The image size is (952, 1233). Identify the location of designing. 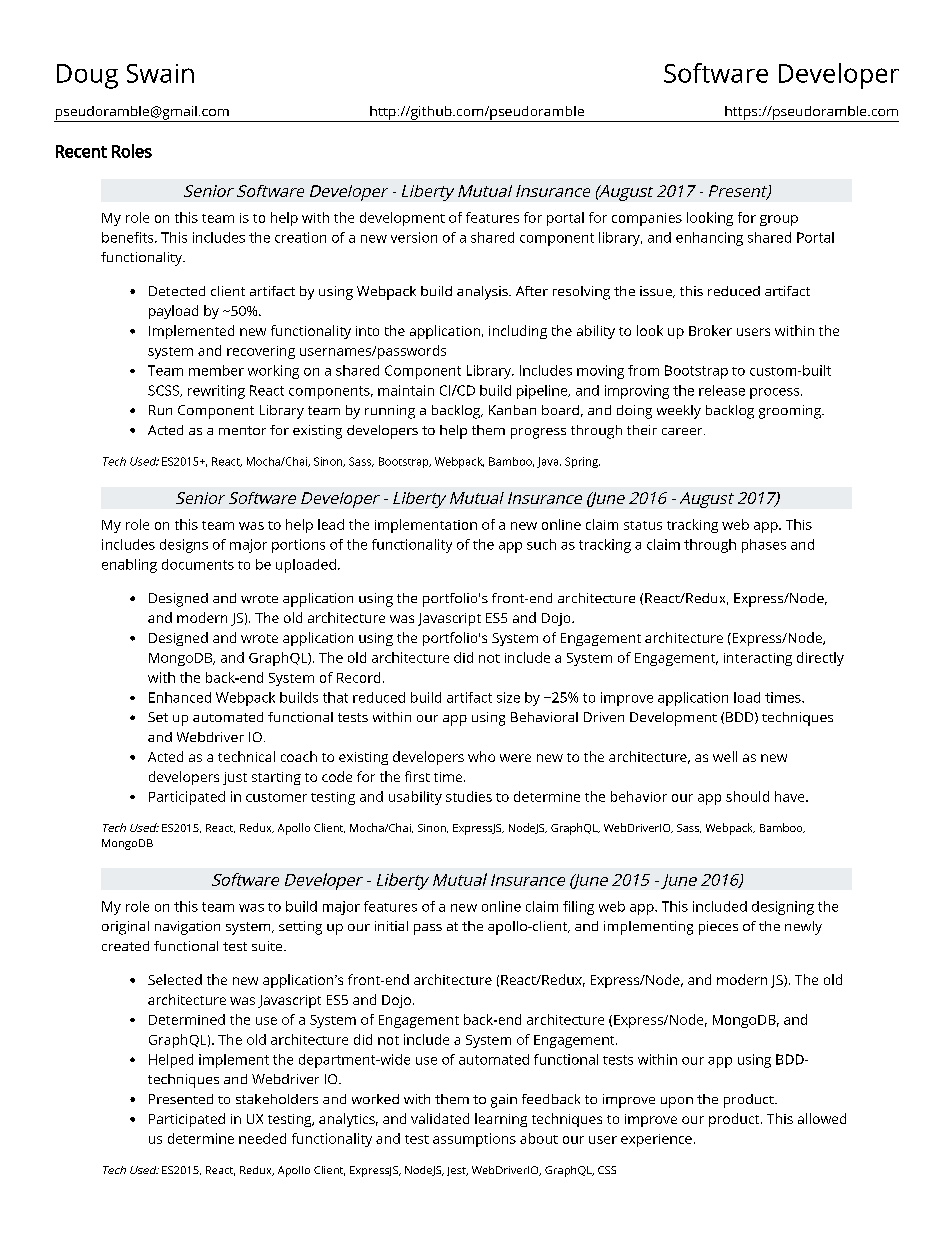
(783, 908).
